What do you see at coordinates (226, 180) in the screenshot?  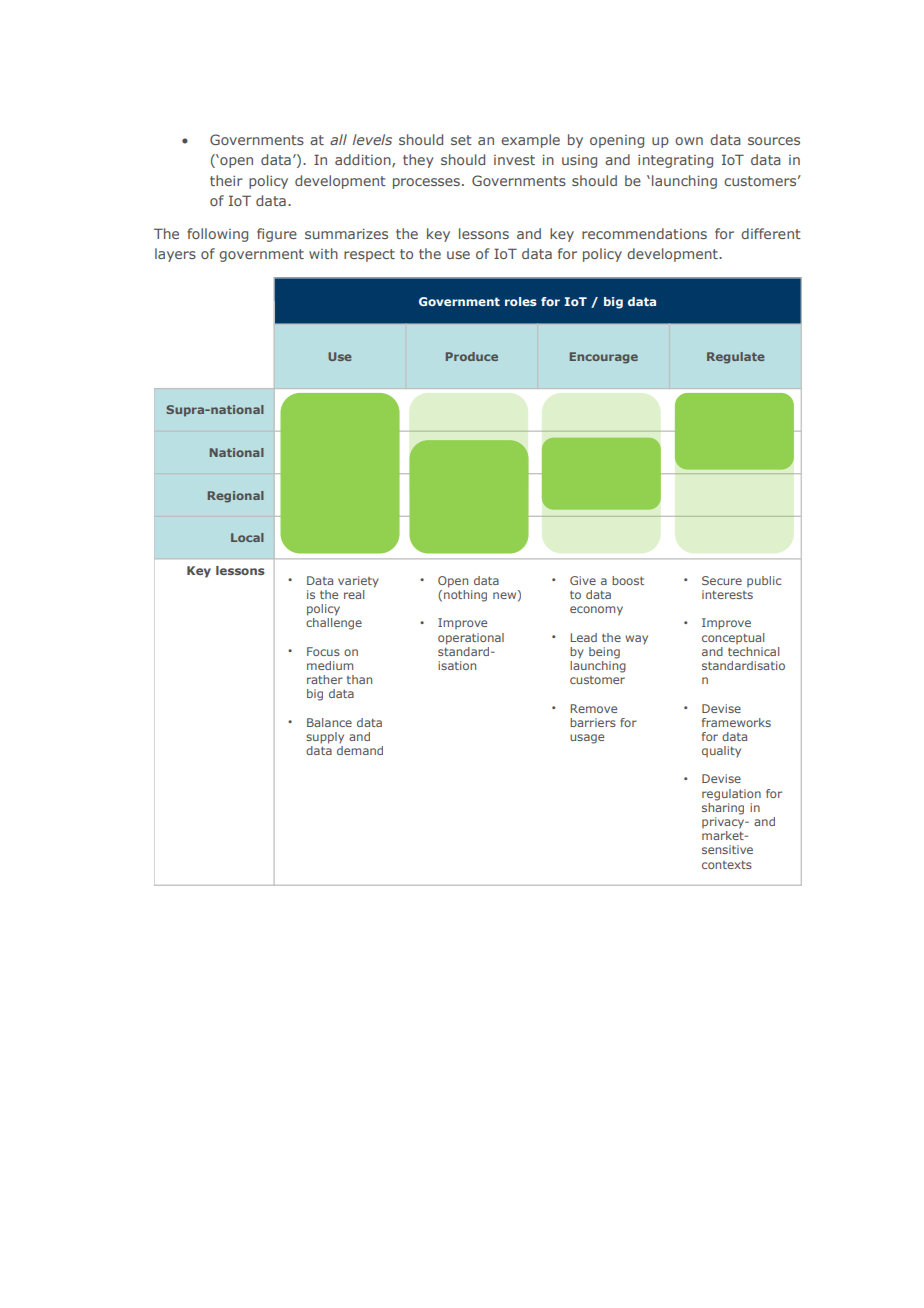 I see `their` at bounding box center [226, 180].
